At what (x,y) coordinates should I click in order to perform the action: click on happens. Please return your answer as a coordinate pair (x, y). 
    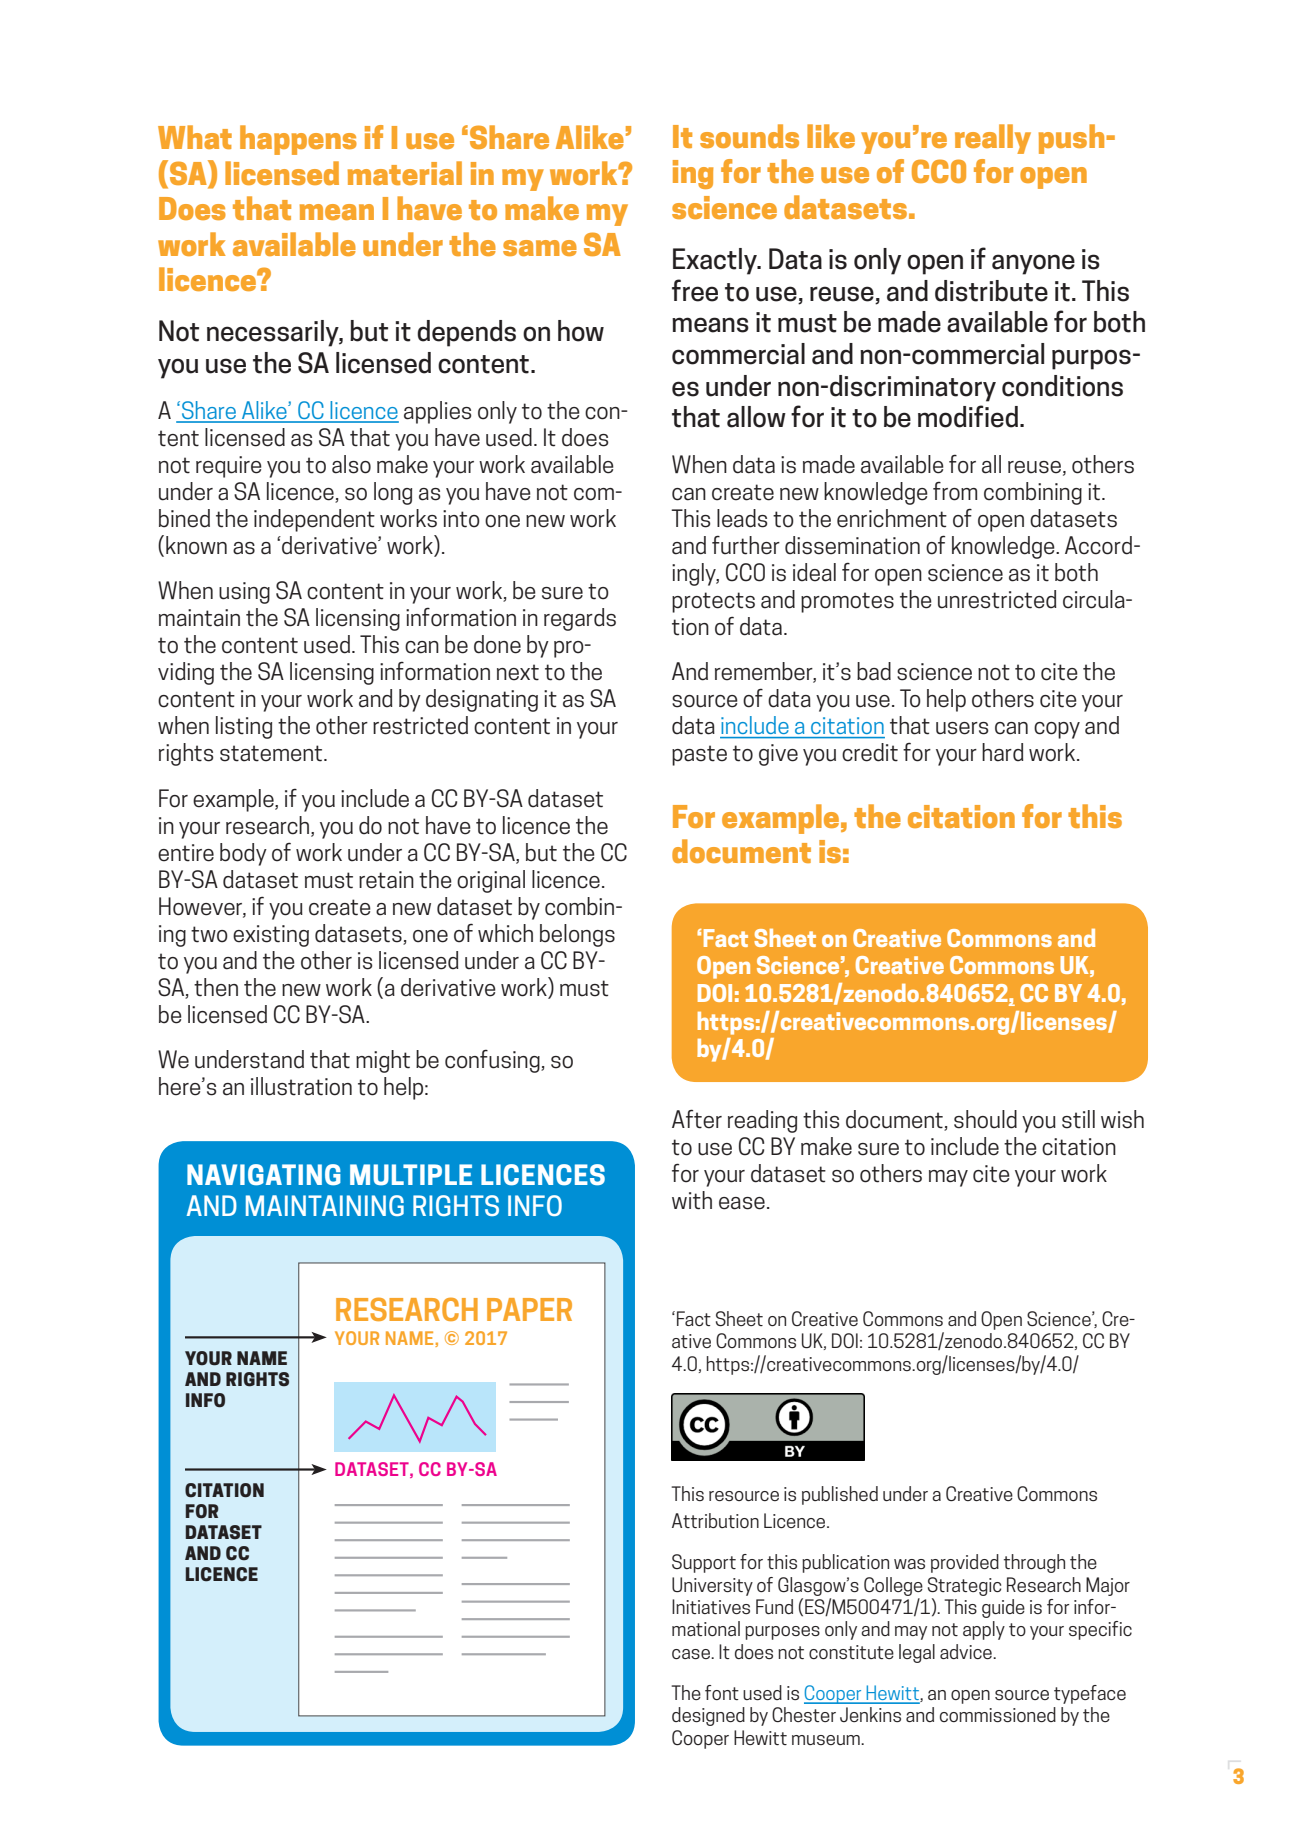
    Looking at the image, I should click on (298, 140).
